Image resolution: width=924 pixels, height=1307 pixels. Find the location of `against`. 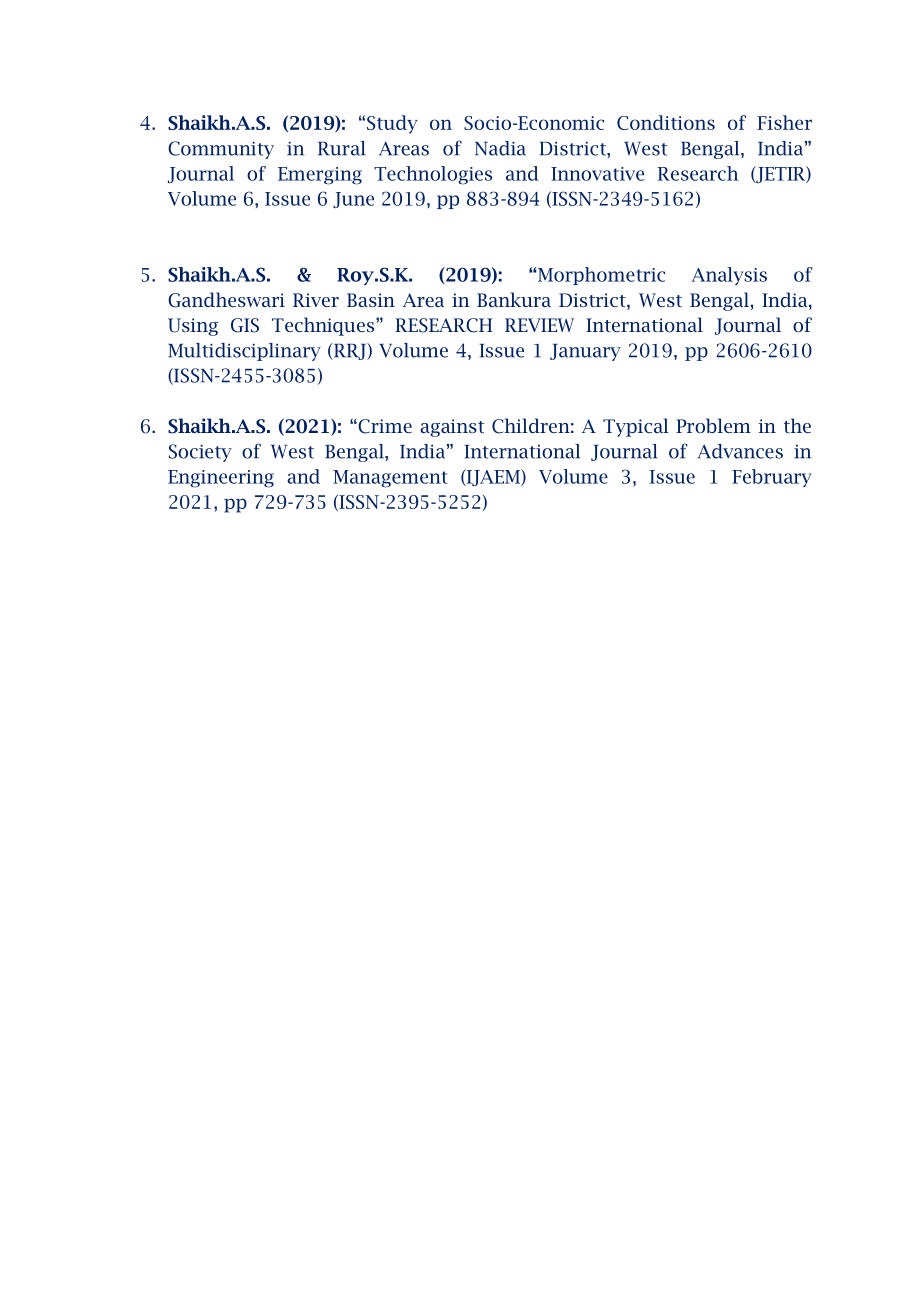

against is located at coordinates (452, 428).
